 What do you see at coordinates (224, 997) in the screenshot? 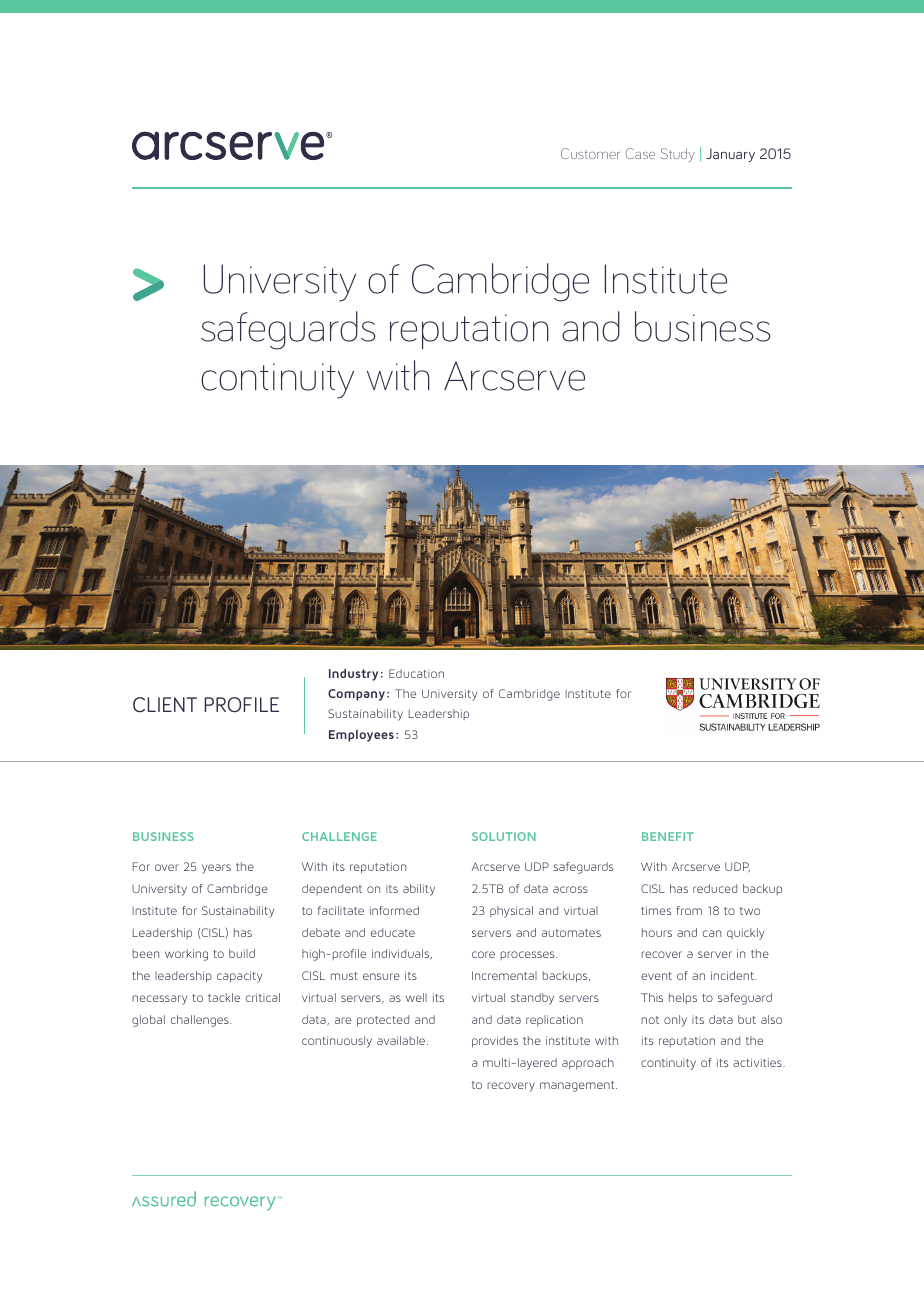
I see `tackle` at bounding box center [224, 997].
